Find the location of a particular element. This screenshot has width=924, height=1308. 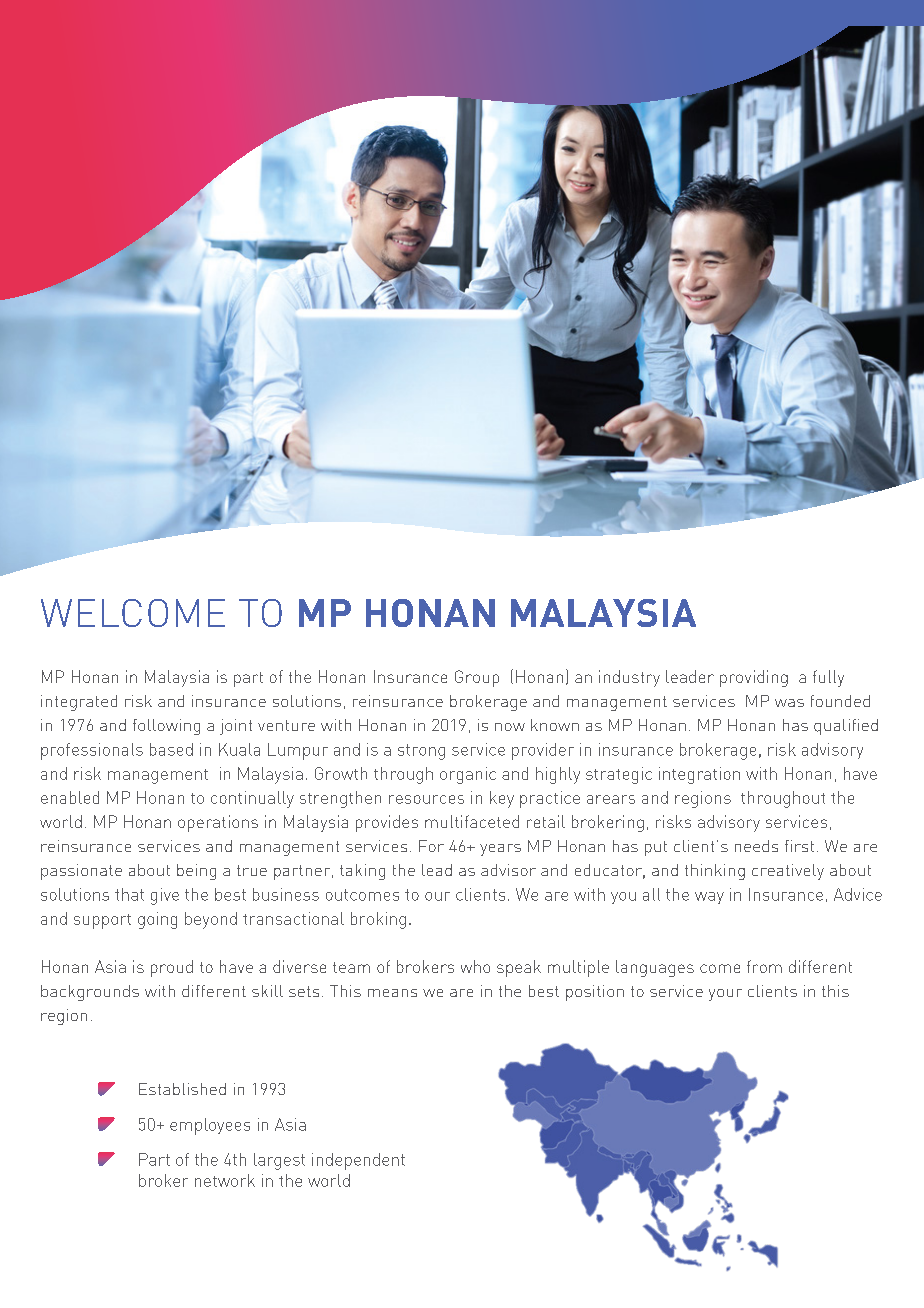

your is located at coordinates (725, 995).
